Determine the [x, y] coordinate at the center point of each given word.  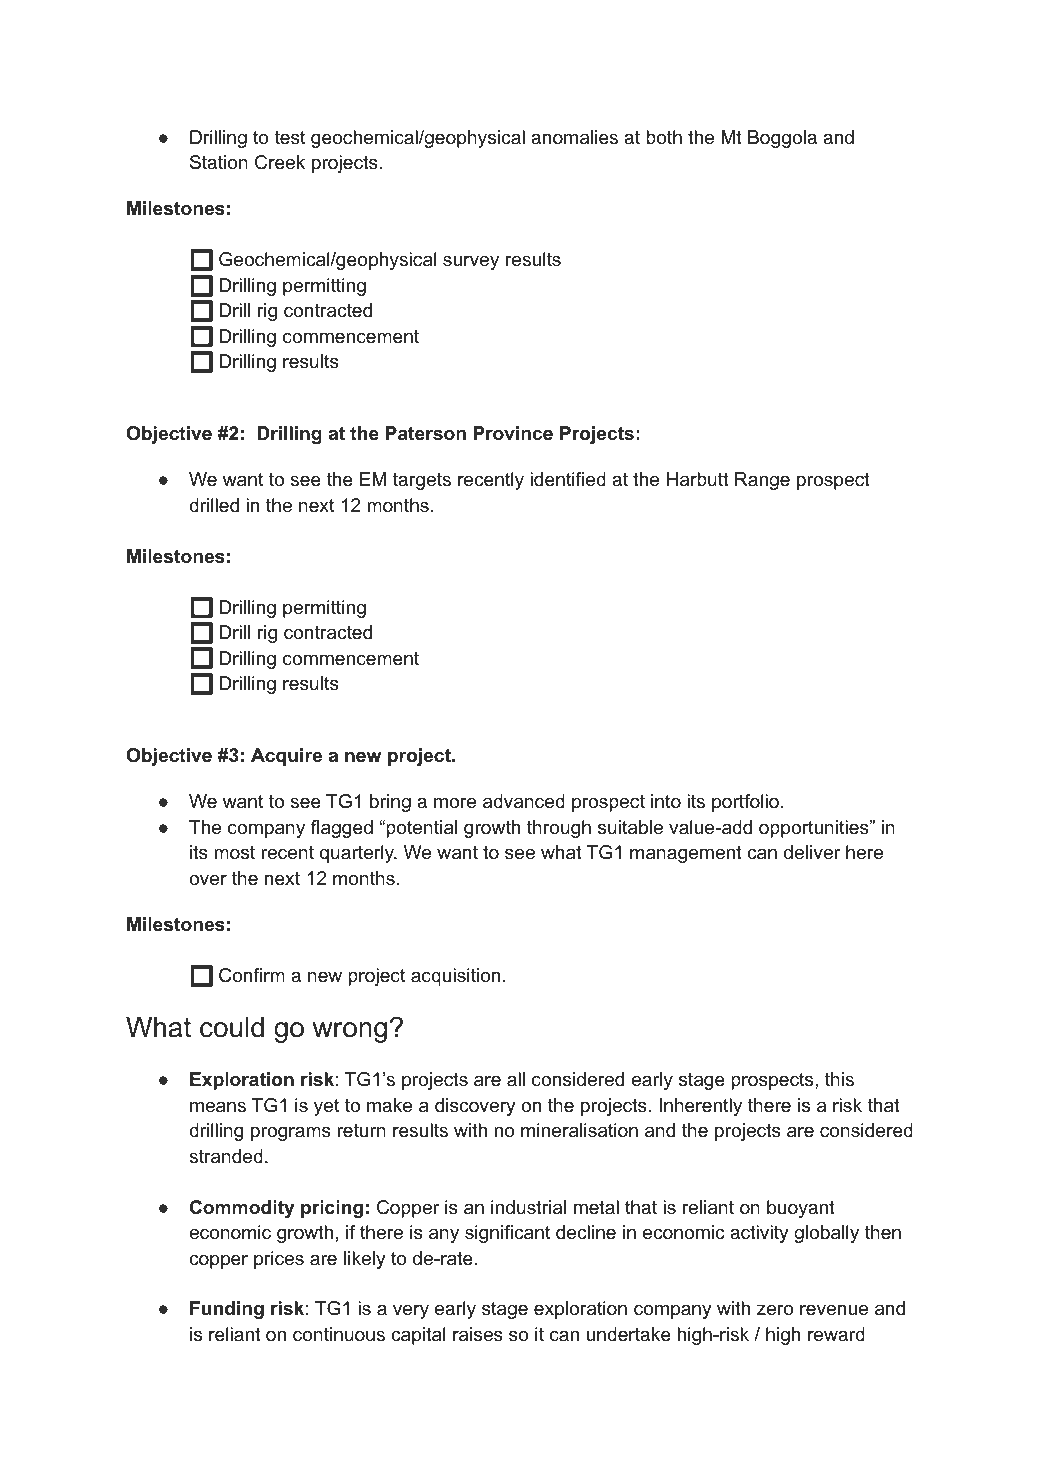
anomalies [574, 137]
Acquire [286, 757]
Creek [280, 162]
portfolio [745, 803]
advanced [524, 801]
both [664, 137]
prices [279, 1260]
